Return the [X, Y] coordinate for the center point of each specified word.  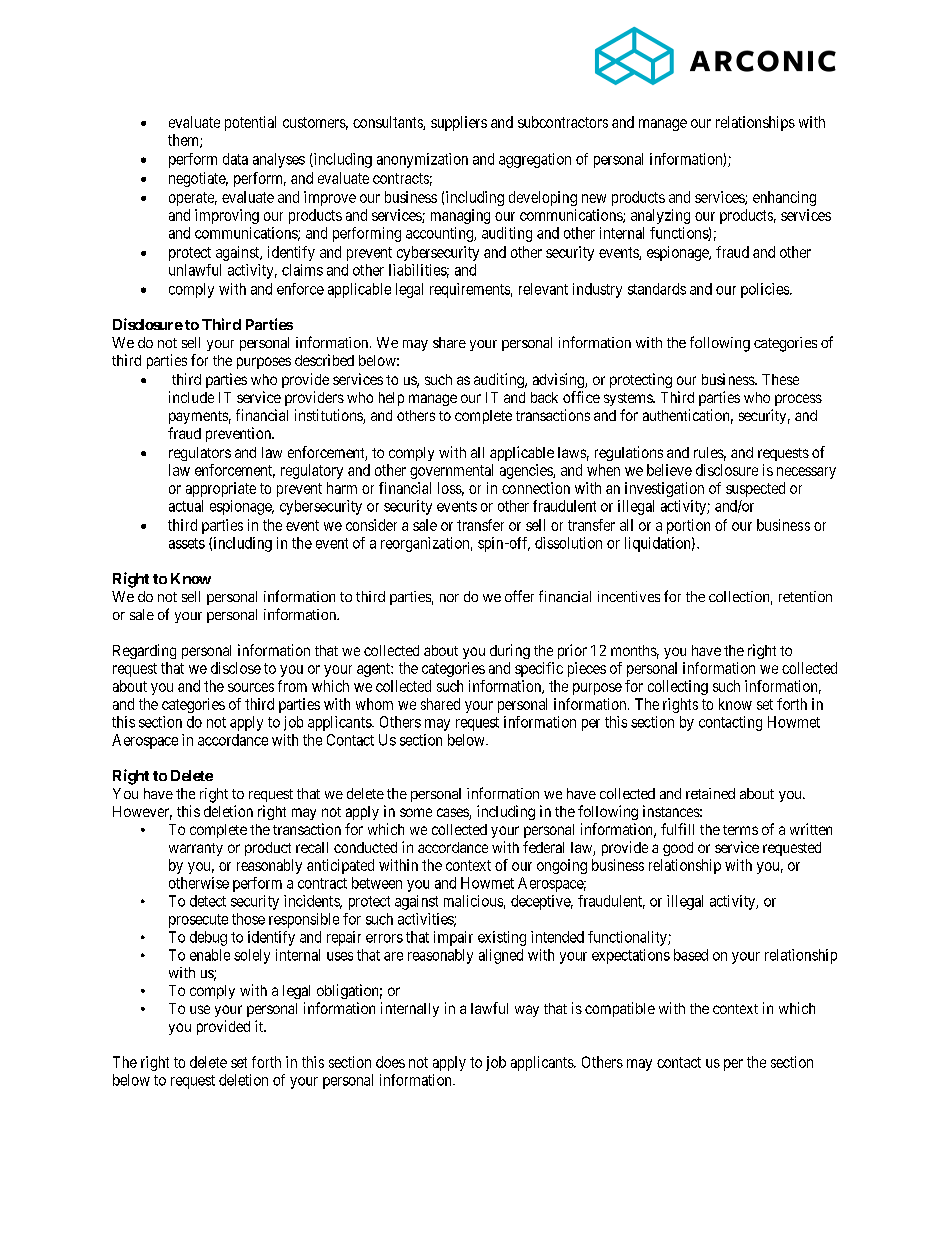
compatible [620, 1009]
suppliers [459, 123]
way [527, 1011]
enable [210, 955]
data [235, 159]
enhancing [784, 198]
